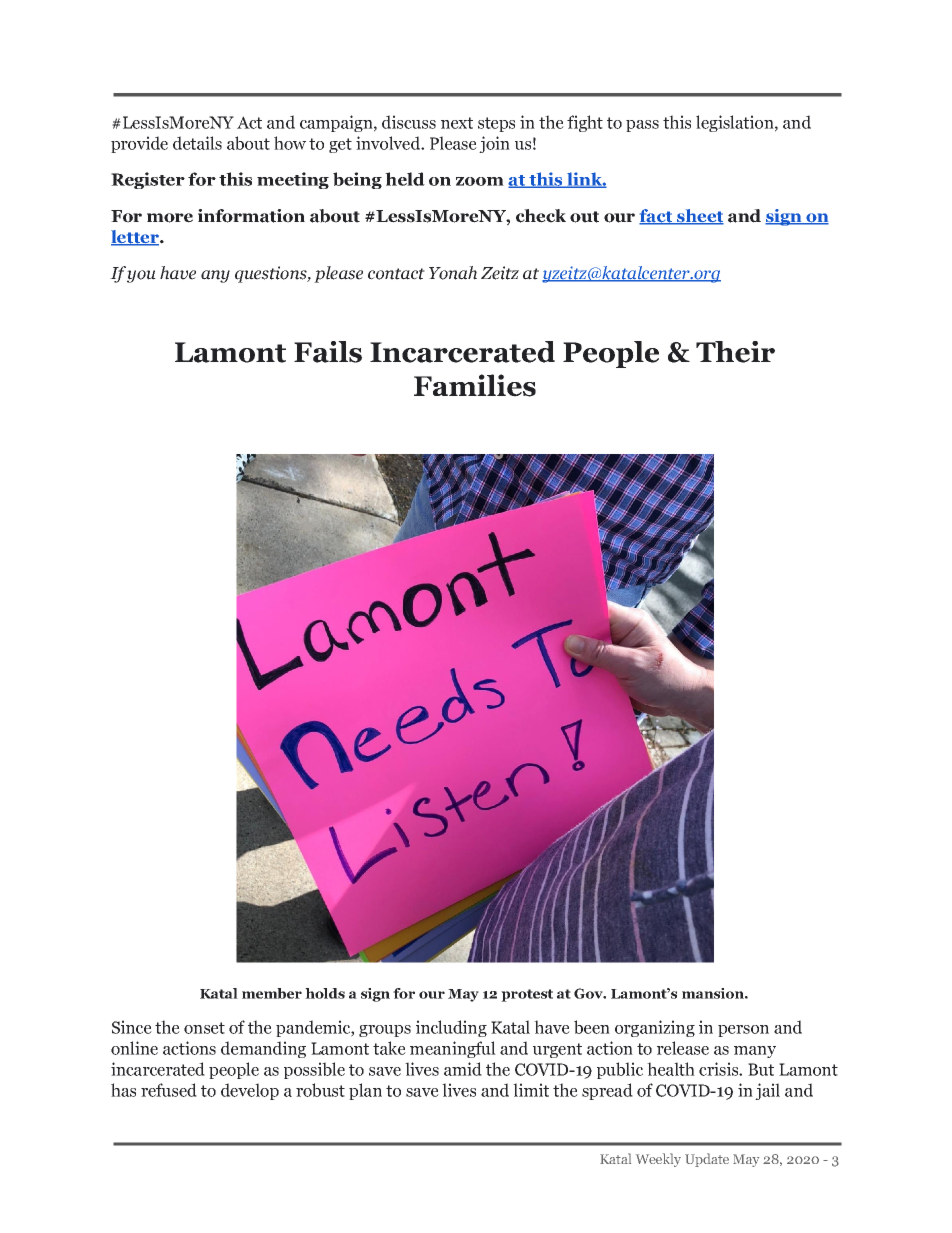  What do you see at coordinates (527, 995) in the page?
I see `protest` at bounding box center [527, 995].
